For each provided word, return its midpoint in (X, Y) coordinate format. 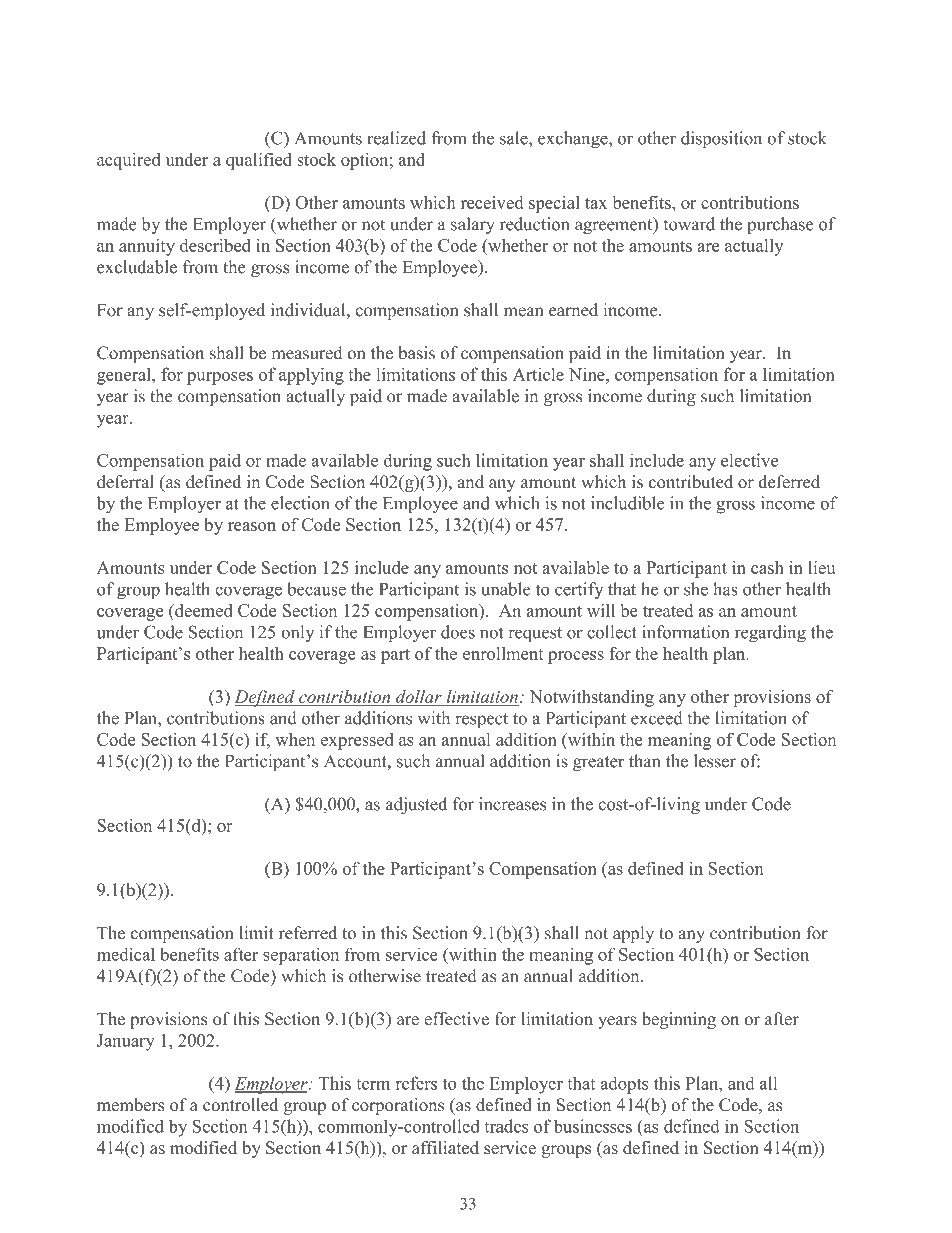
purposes (220, 378)
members (130, 1105)
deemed (202, 610)
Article (538, 374)
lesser (715, 761)
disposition (721, 140)
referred (308, 933)
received (492, 202)
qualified (259, 161)
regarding (770, 634)
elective (749, 460)
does (458, 632)
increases (512, 804)
